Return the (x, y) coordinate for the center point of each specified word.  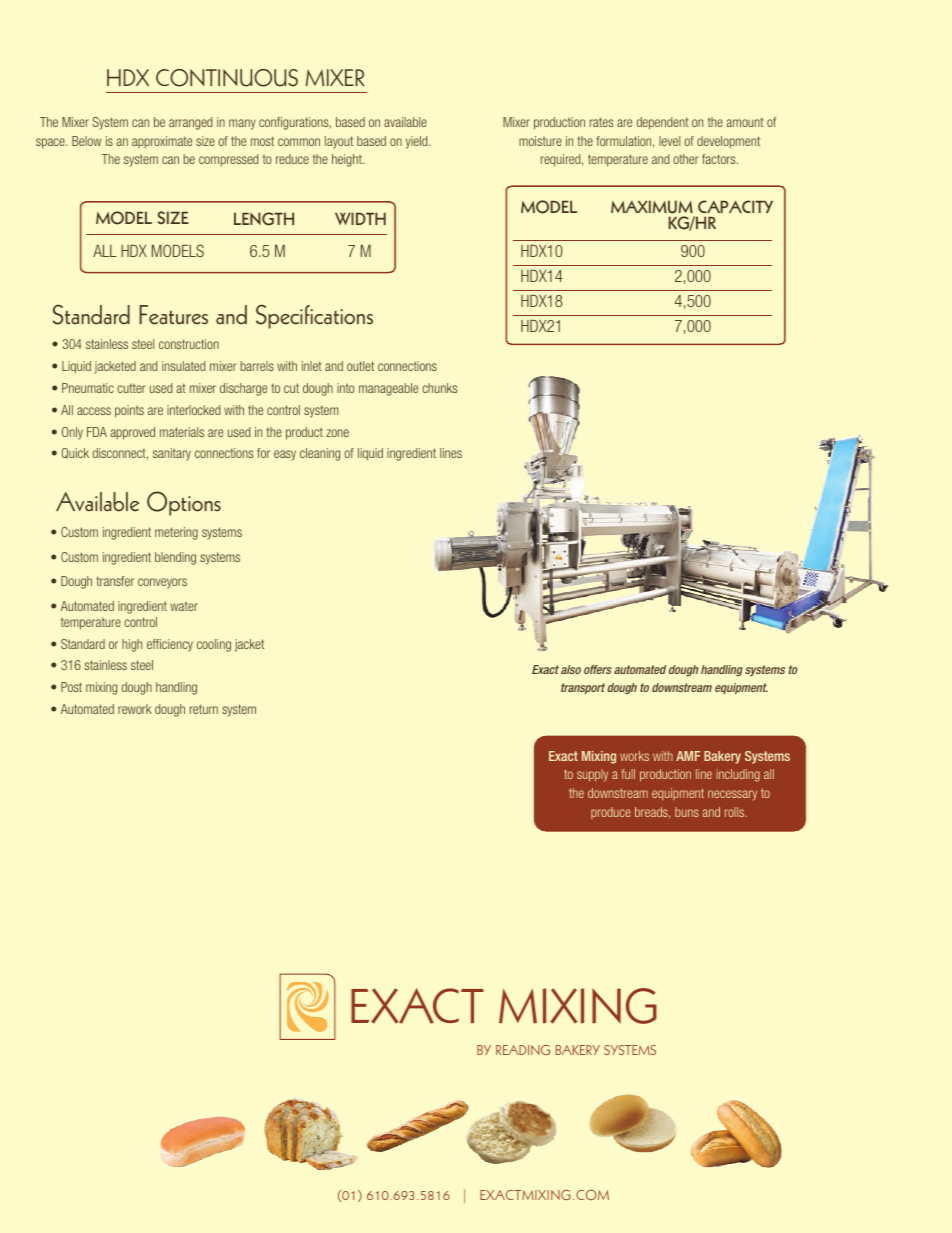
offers (598, 669)
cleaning (320, 454)
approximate (162, 142)
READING (523, 1050)
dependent (663, 123)
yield (418, 142)
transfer (115, 581)
